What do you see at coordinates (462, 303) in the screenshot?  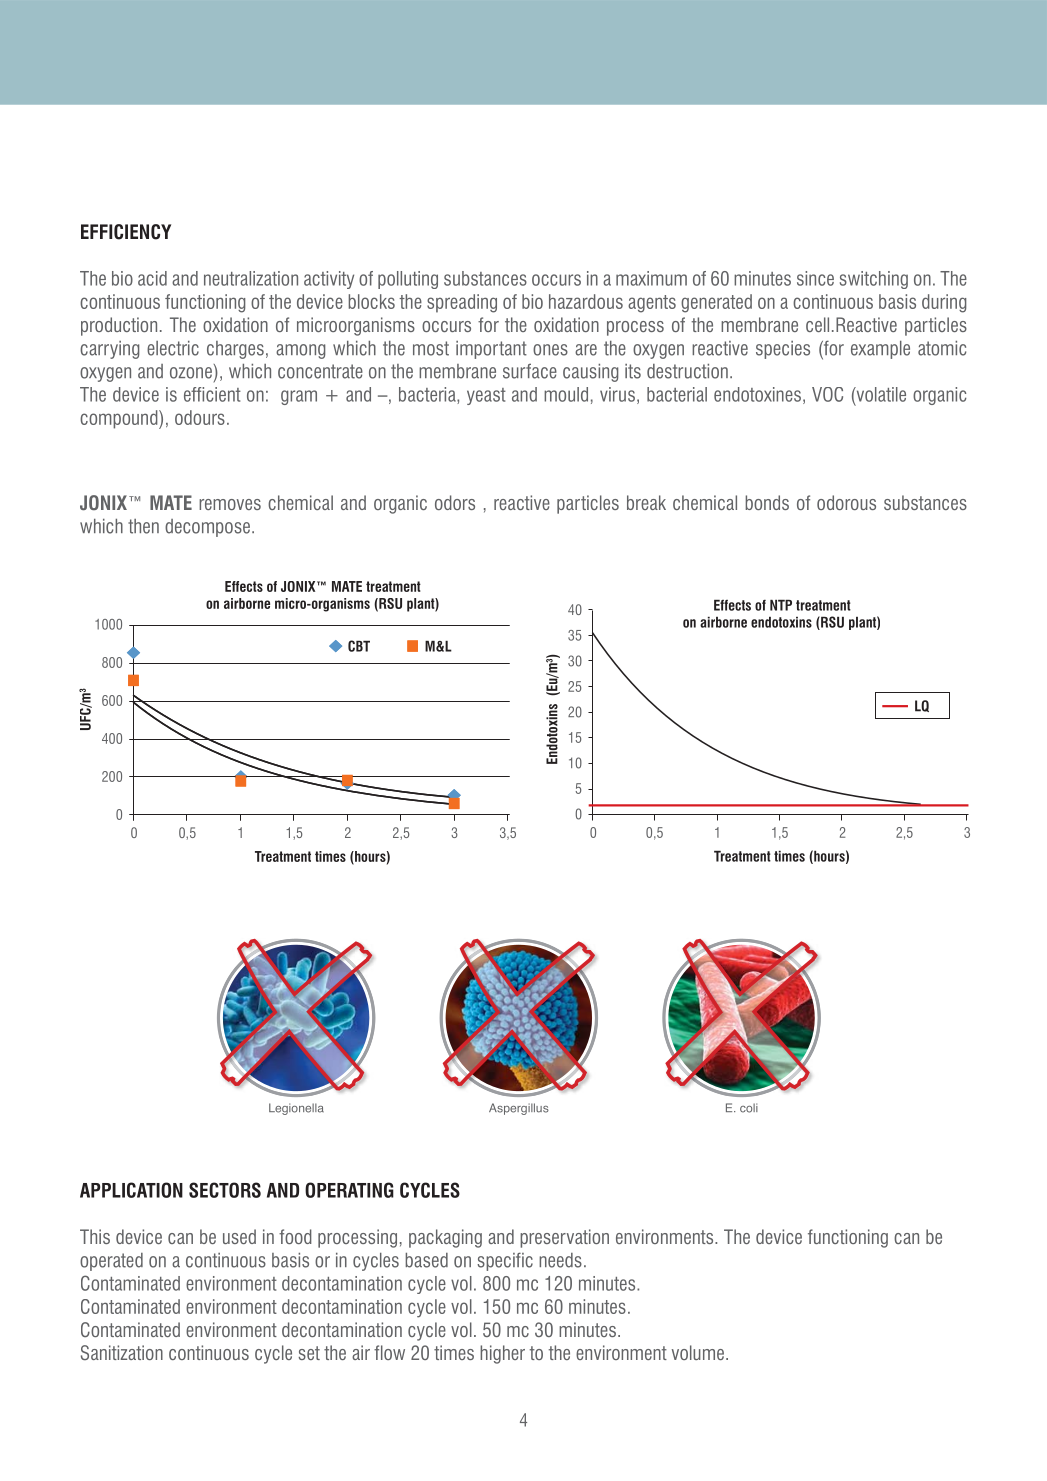 I see `spreading` at bounding box center [462, 303].
